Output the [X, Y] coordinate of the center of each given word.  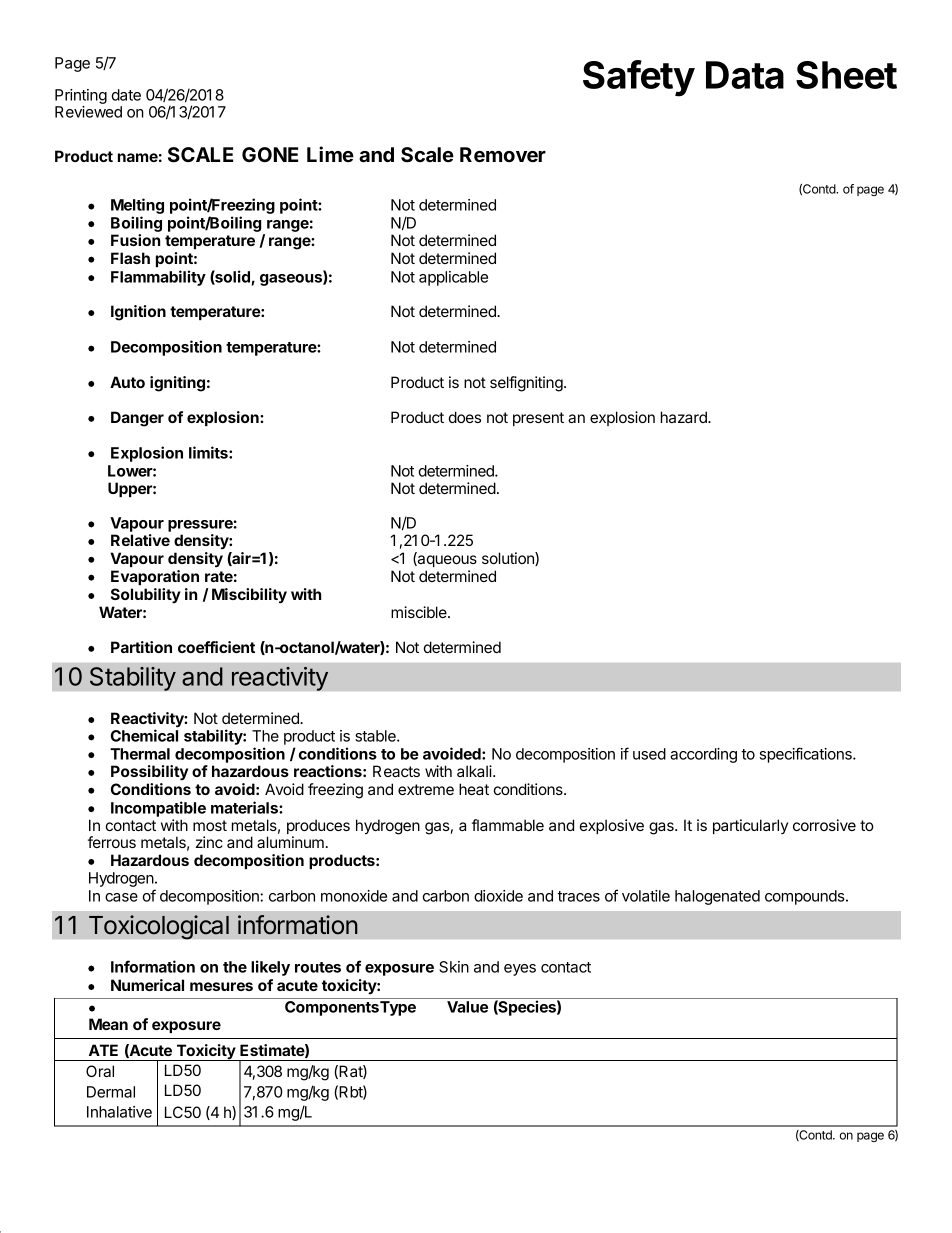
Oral [100, 1071]
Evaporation [155, 577]
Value [467, 1007]
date [126, 95]
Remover [503, 155]
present [538, 419]
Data [745, 75]
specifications [806, 755]
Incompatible [158, 809]
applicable [453, 278]
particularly [750, 826]
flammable [508, 825]
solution [509, 559]
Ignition [138, 313]
